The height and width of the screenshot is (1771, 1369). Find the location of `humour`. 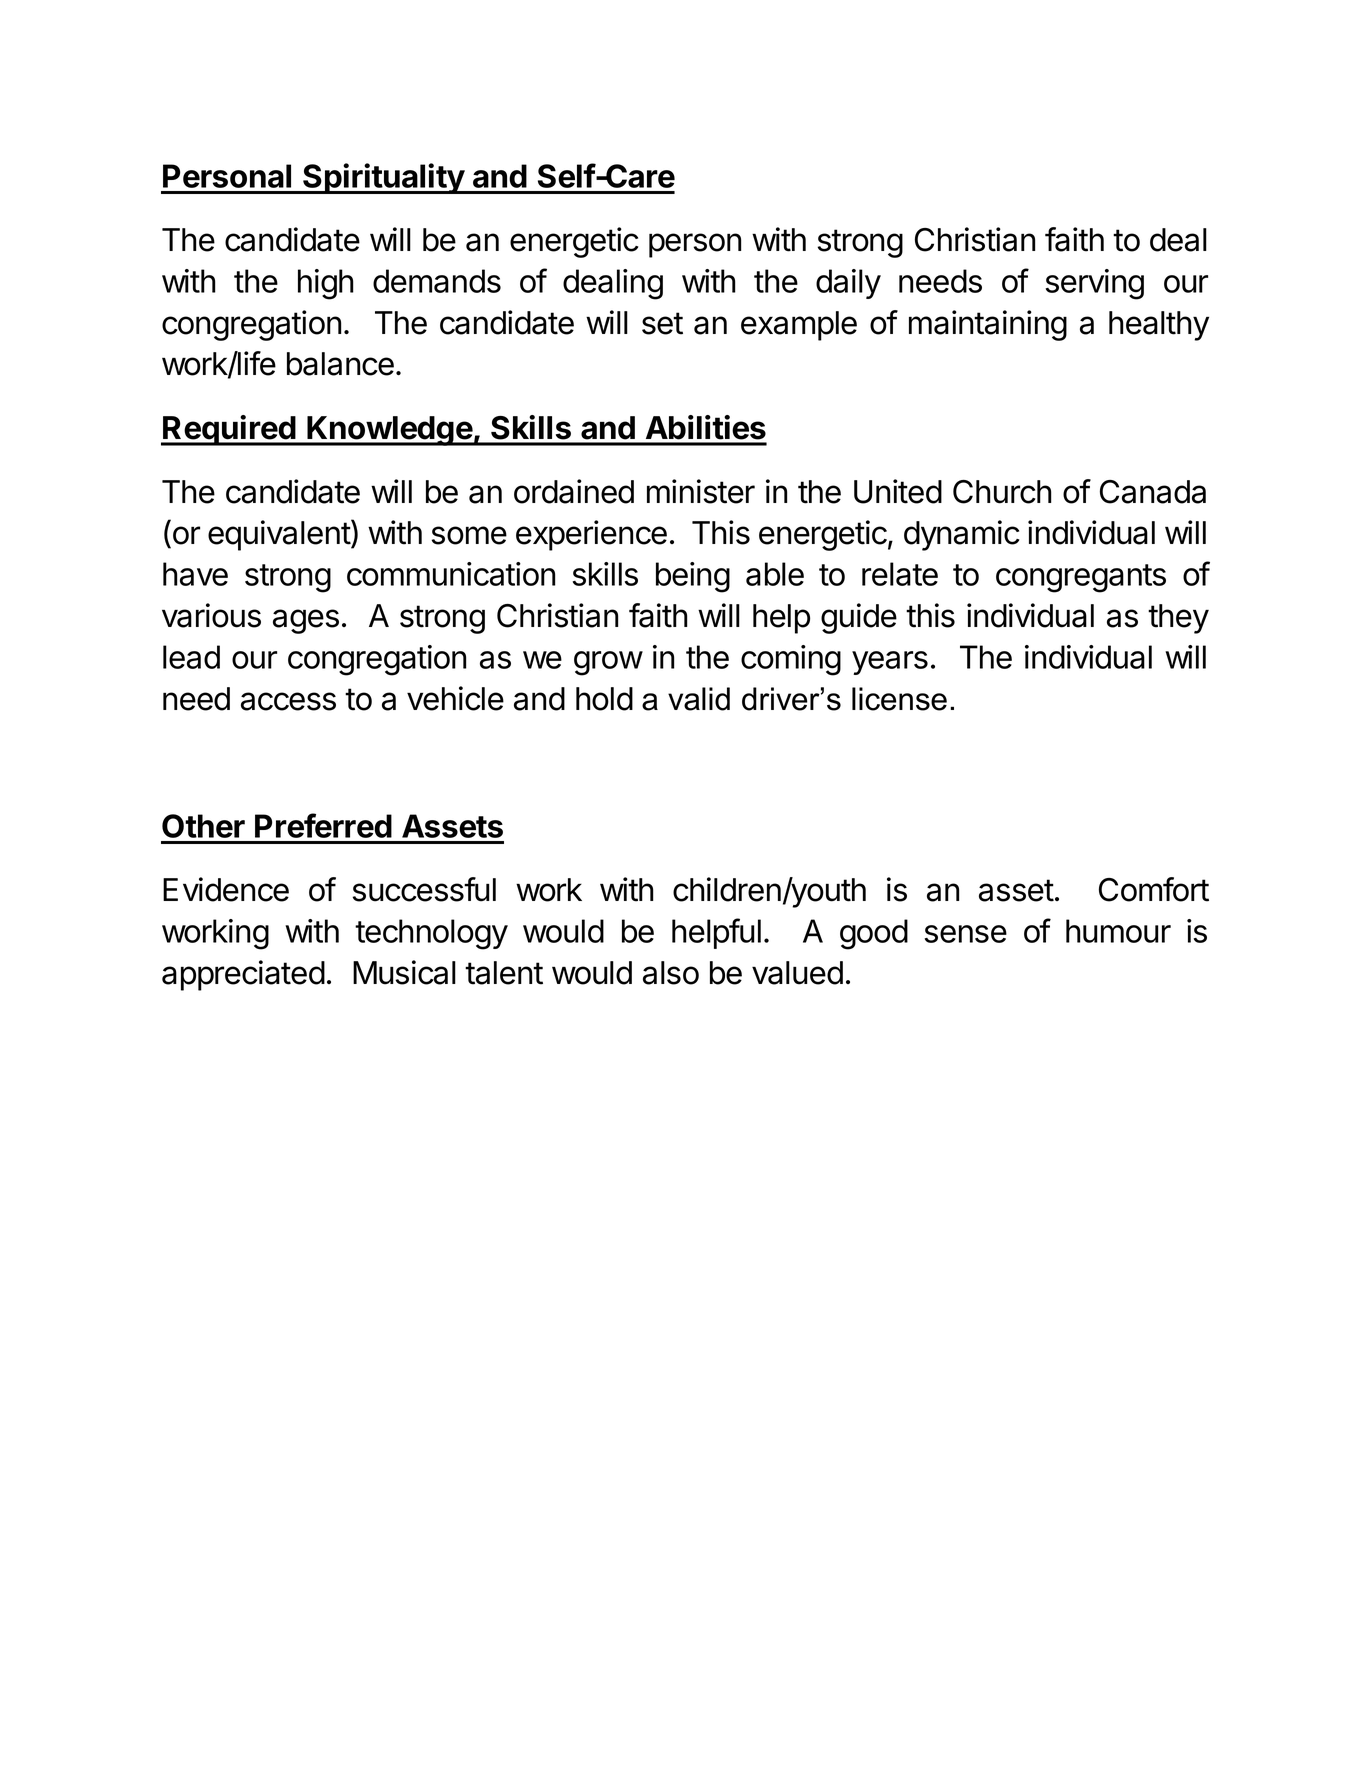

humour is located at coordinates (1118, 931).
